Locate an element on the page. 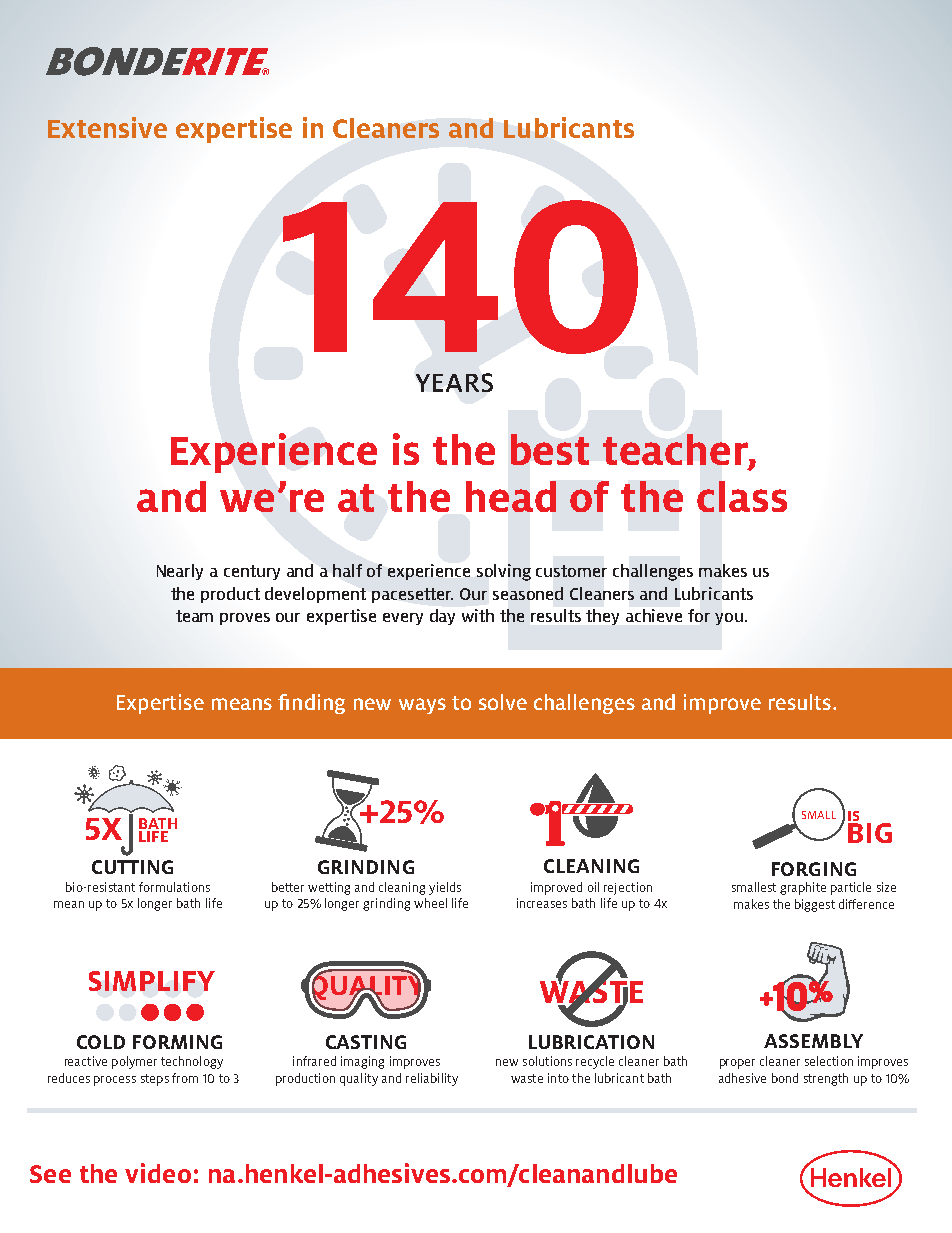  reliability is located at coordinates (432, 1079).
